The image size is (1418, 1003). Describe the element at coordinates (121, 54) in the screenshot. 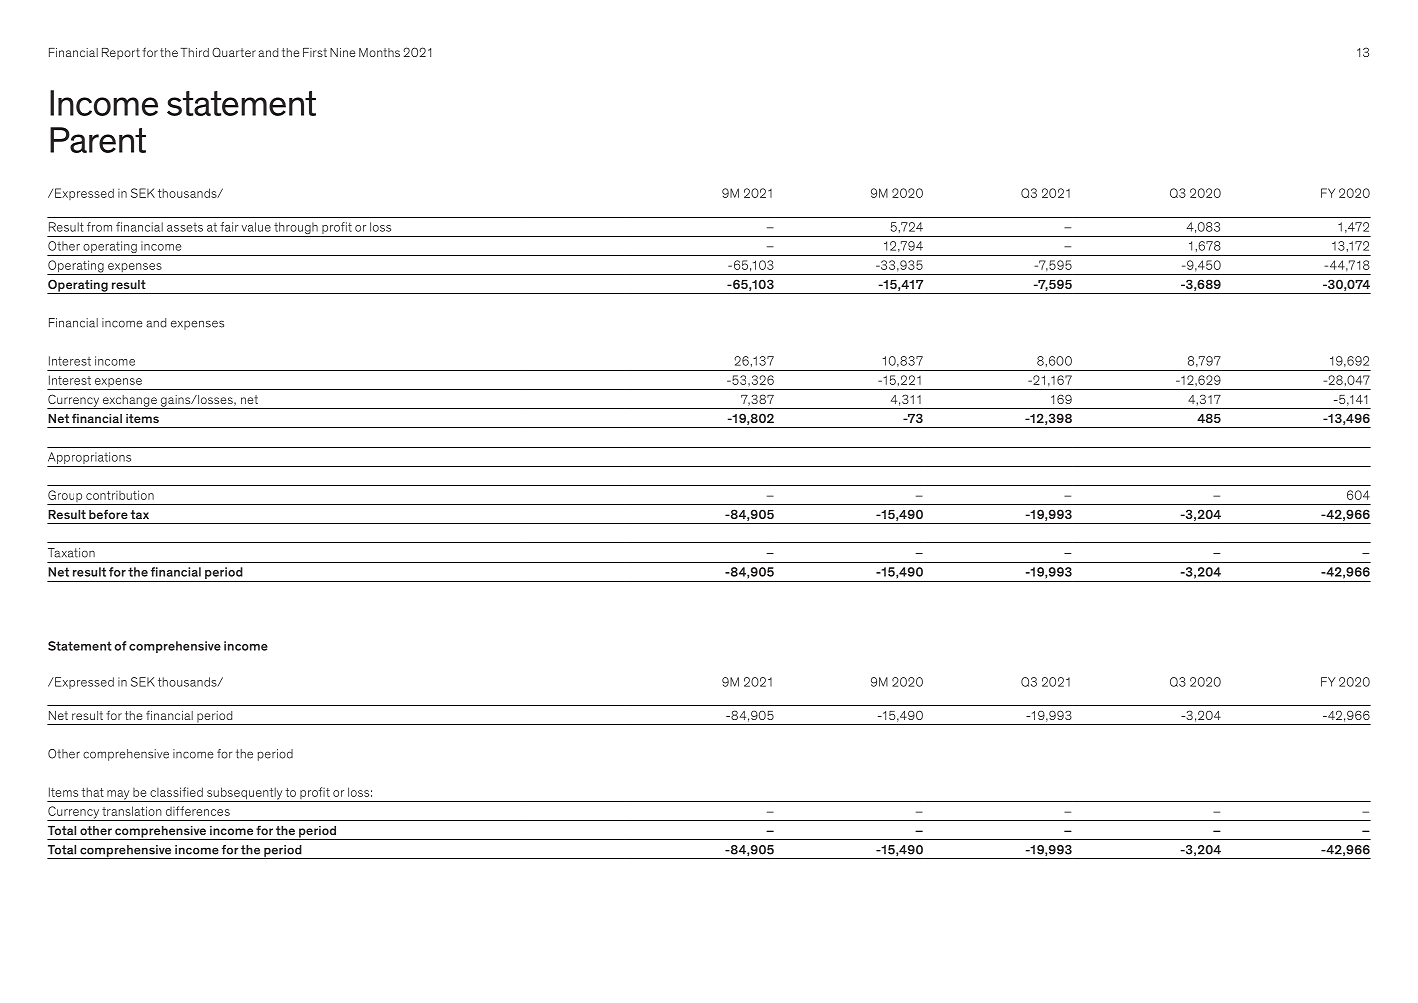

I see `Report` at that location.
